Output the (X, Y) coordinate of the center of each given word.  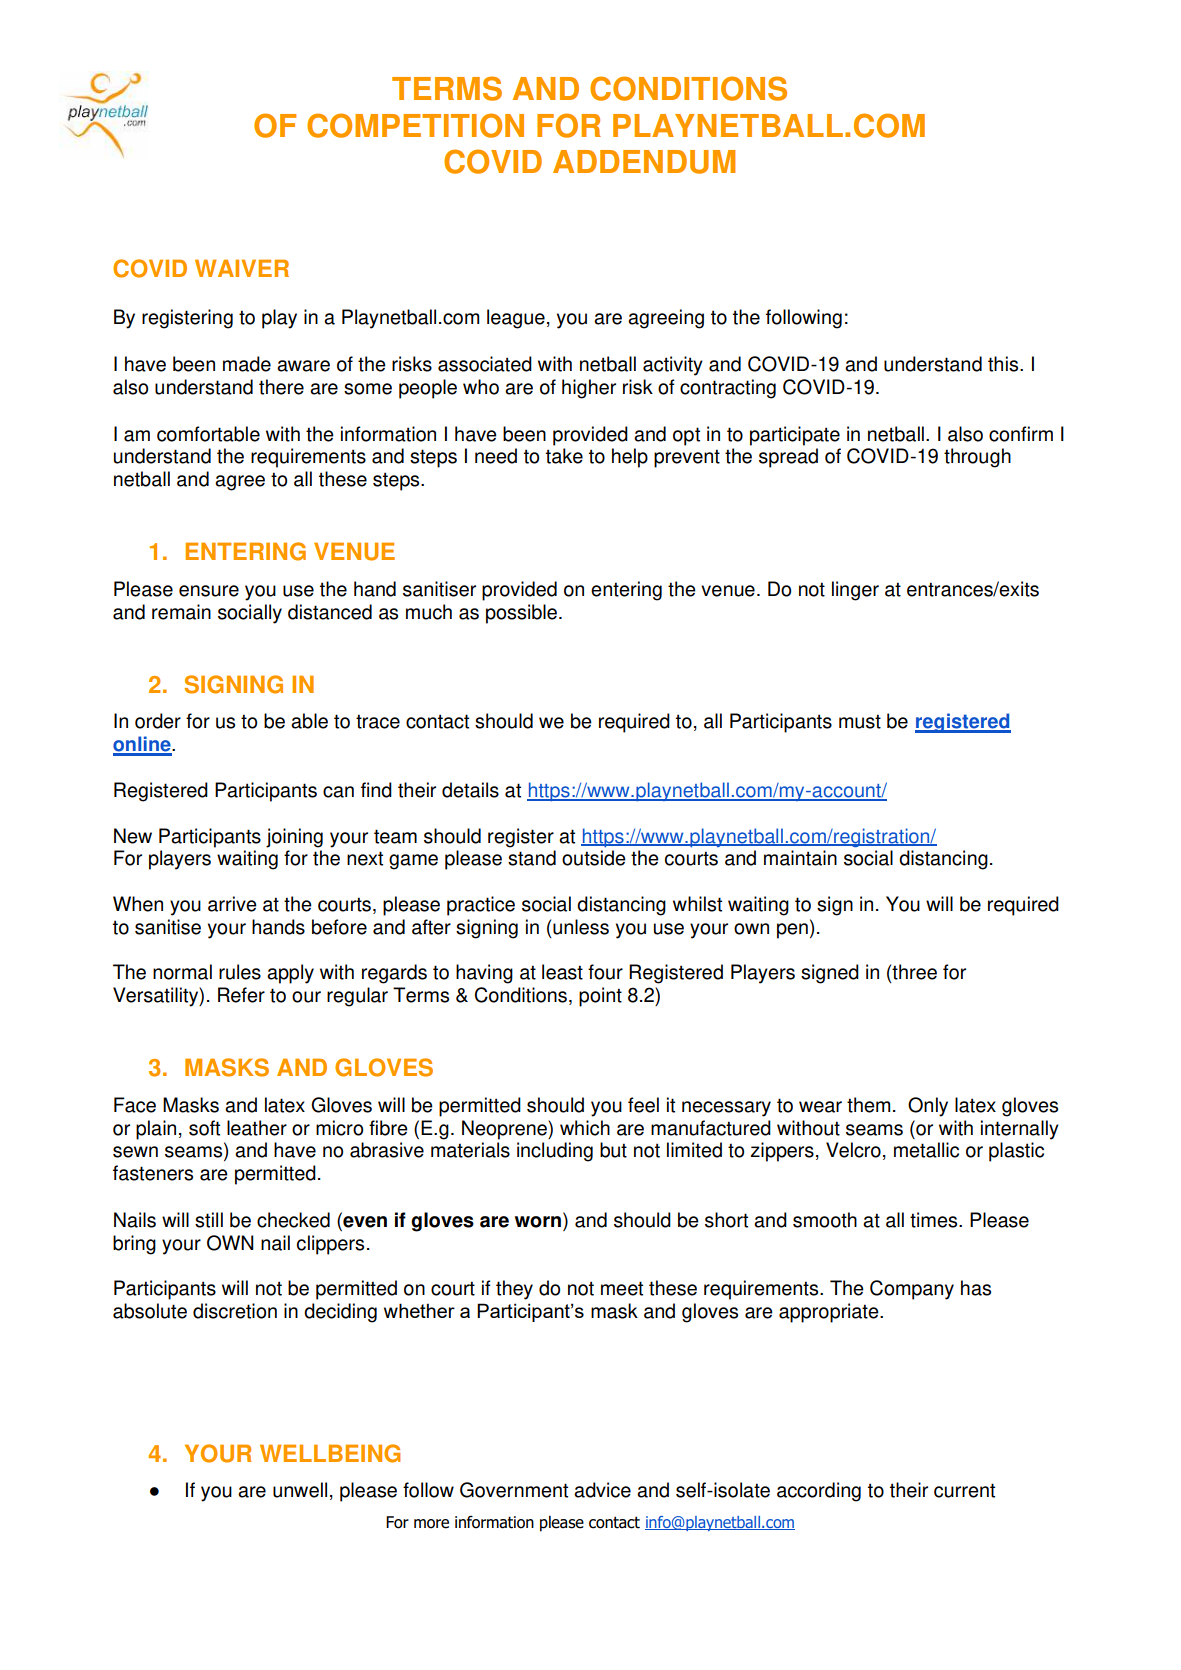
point (600, 997)
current (964, 1490)
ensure (209, 591)
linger (855, 591)
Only (928, 1107)
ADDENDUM (644, 162)
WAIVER (242, 268)
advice (602, 1490)
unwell (300, 1490)
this (1004, 364)
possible (523, 614)
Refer (241, 995)
